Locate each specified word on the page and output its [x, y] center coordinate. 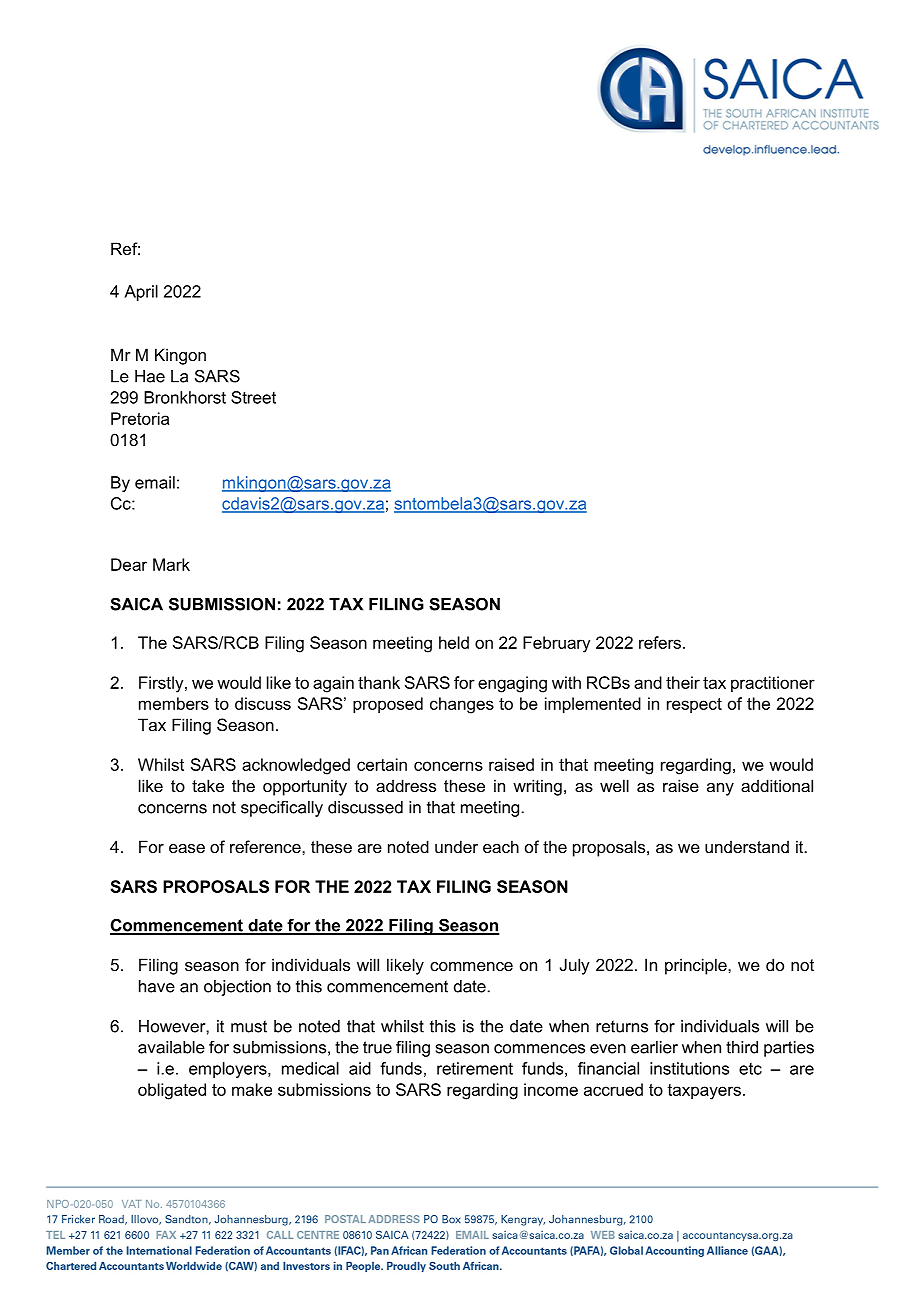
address [406, 785]
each [501, 846]
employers [229, 1070]
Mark [171, 564]
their [683, 682]
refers [660, 642]
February [556, 644]
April [141, 293]
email [155, 482]
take [208, 785]
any [720, 789]
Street [253, 397]
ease [187, 848]
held [454, 642]
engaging [512, 684]
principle [697, 966]
